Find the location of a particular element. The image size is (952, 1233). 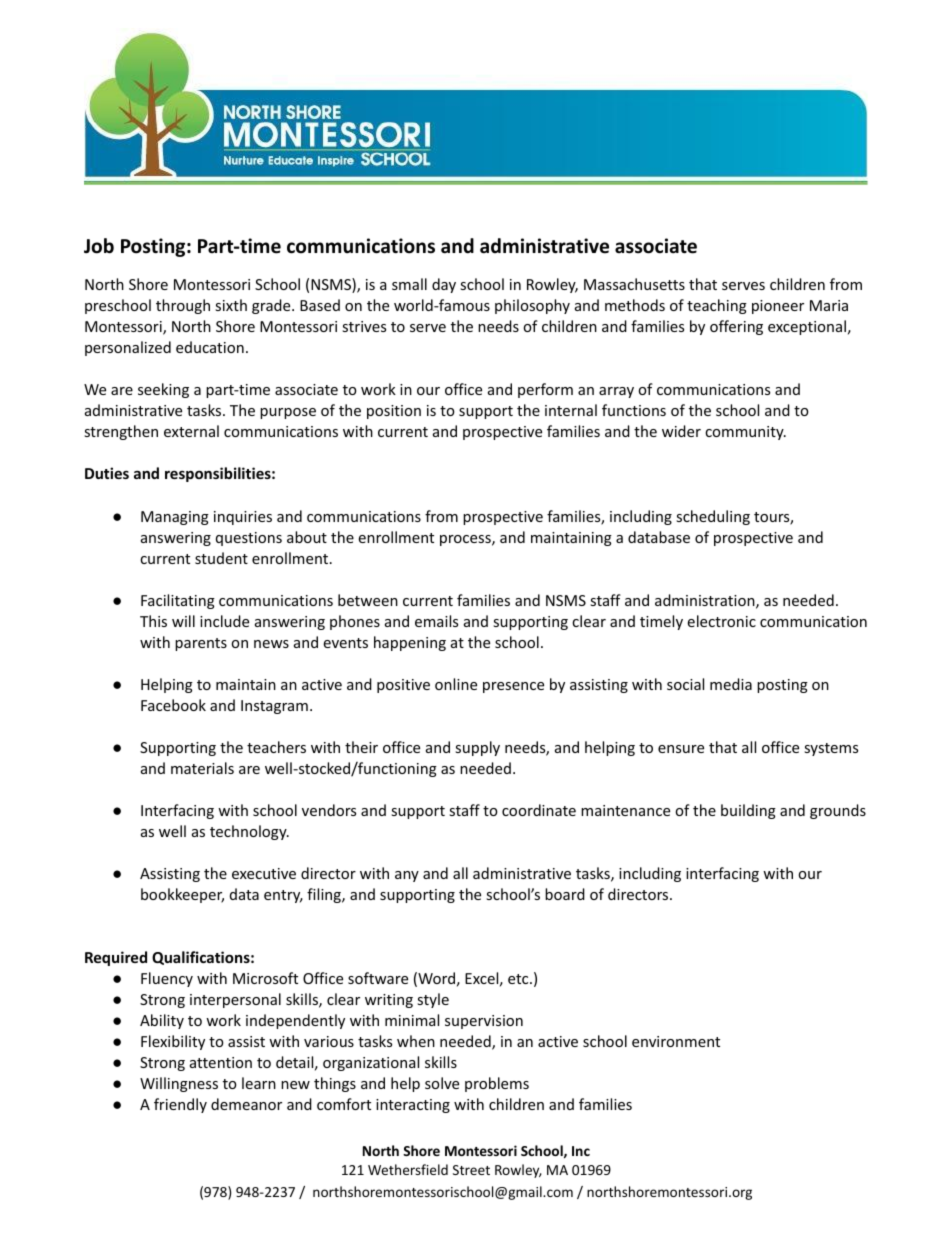

through is located at coordinates (183, 306).
